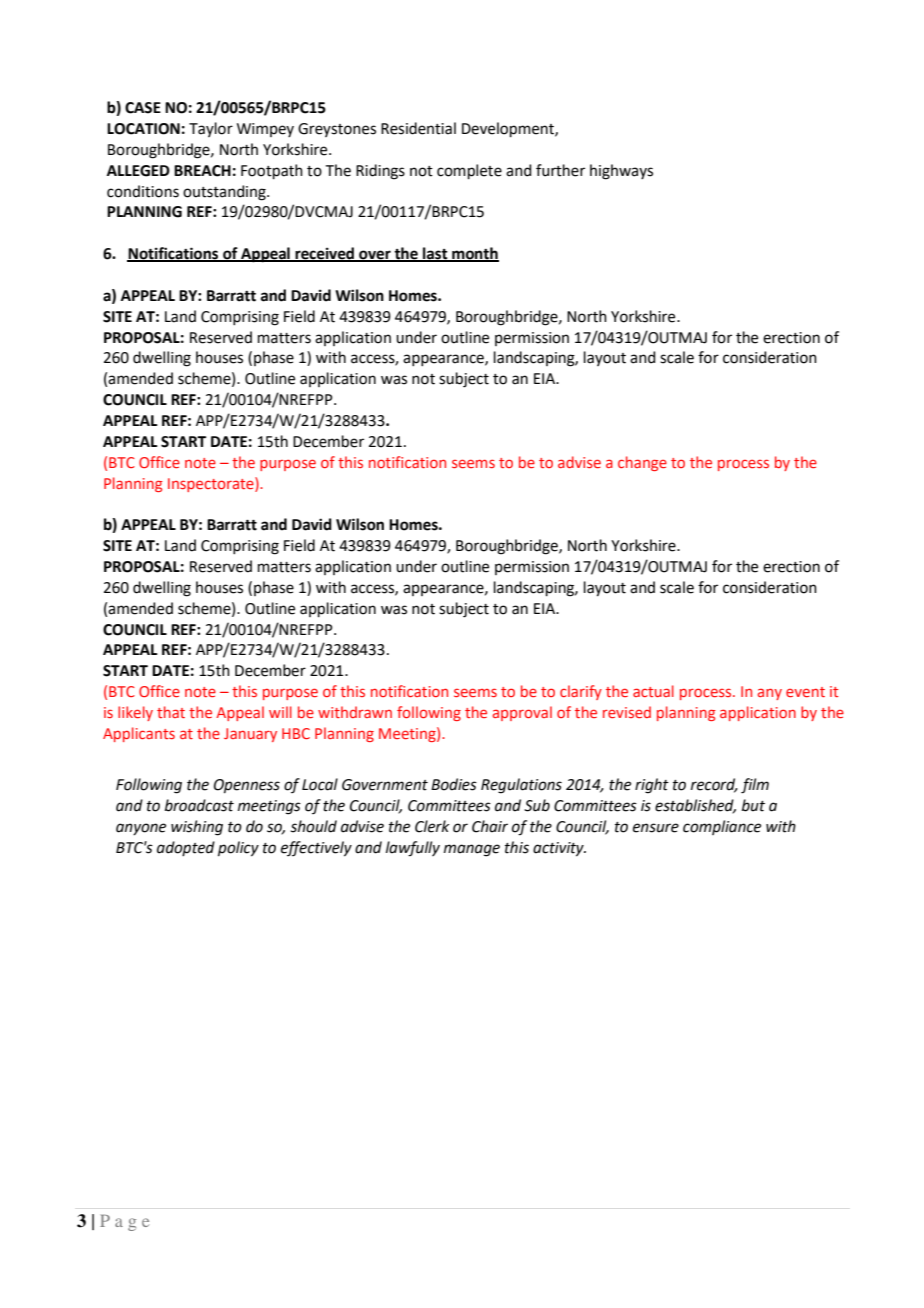 This image has width=924, height=1308. I want to click on Taylor, so click(211, 129).
